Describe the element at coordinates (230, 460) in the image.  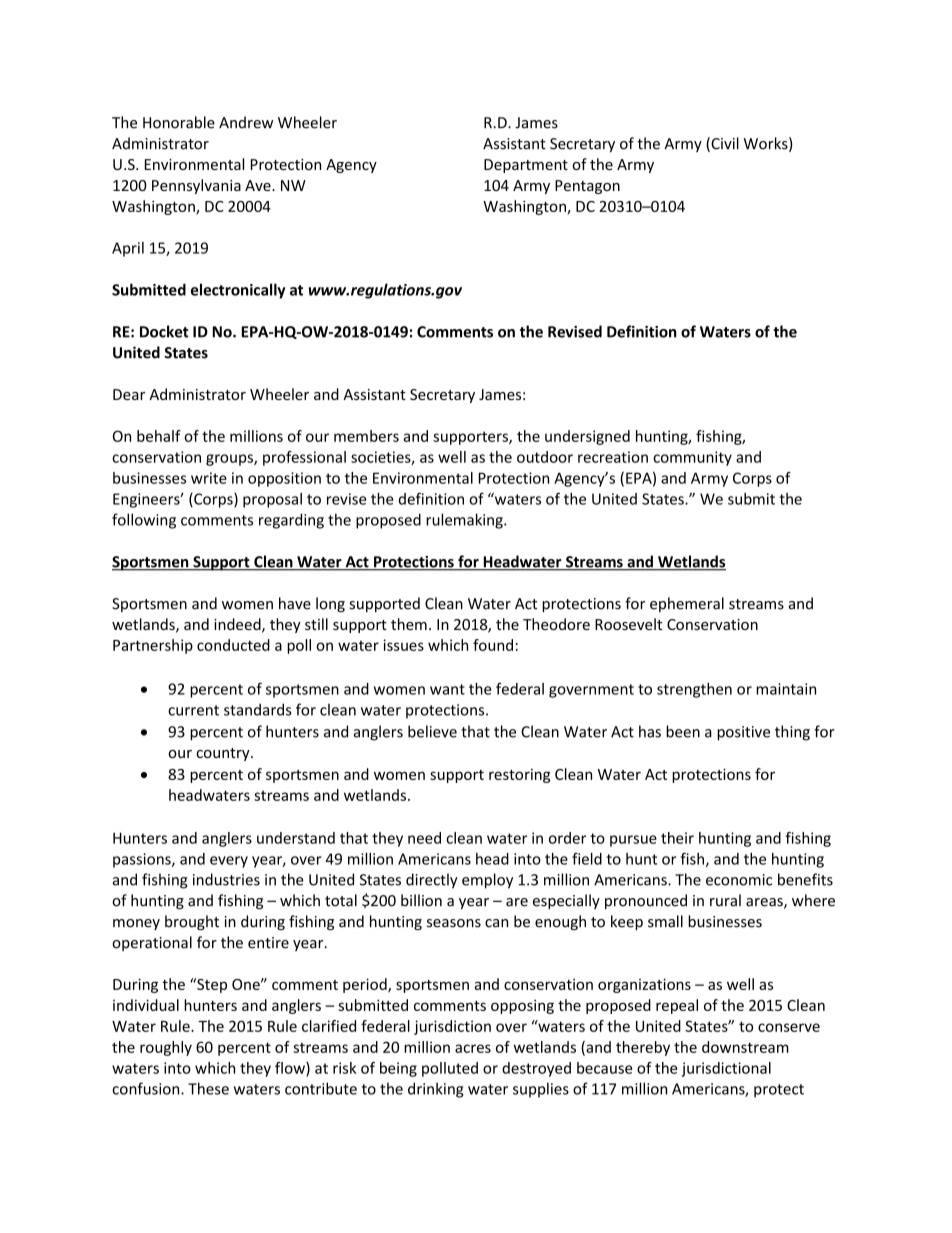
I see `groups` at that location.
